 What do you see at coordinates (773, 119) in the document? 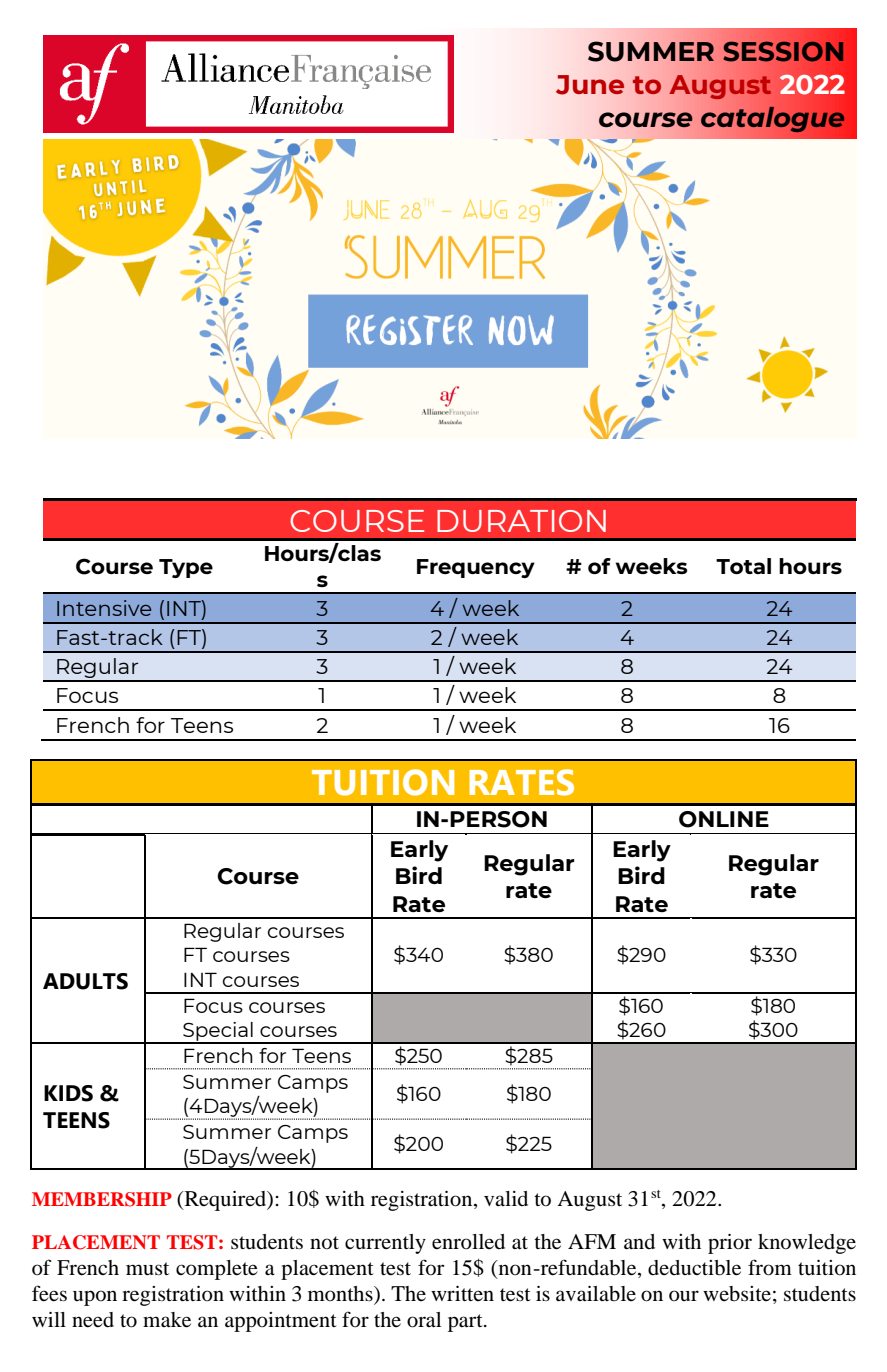
I see `catalogue` at bounding box center [773, 119].
